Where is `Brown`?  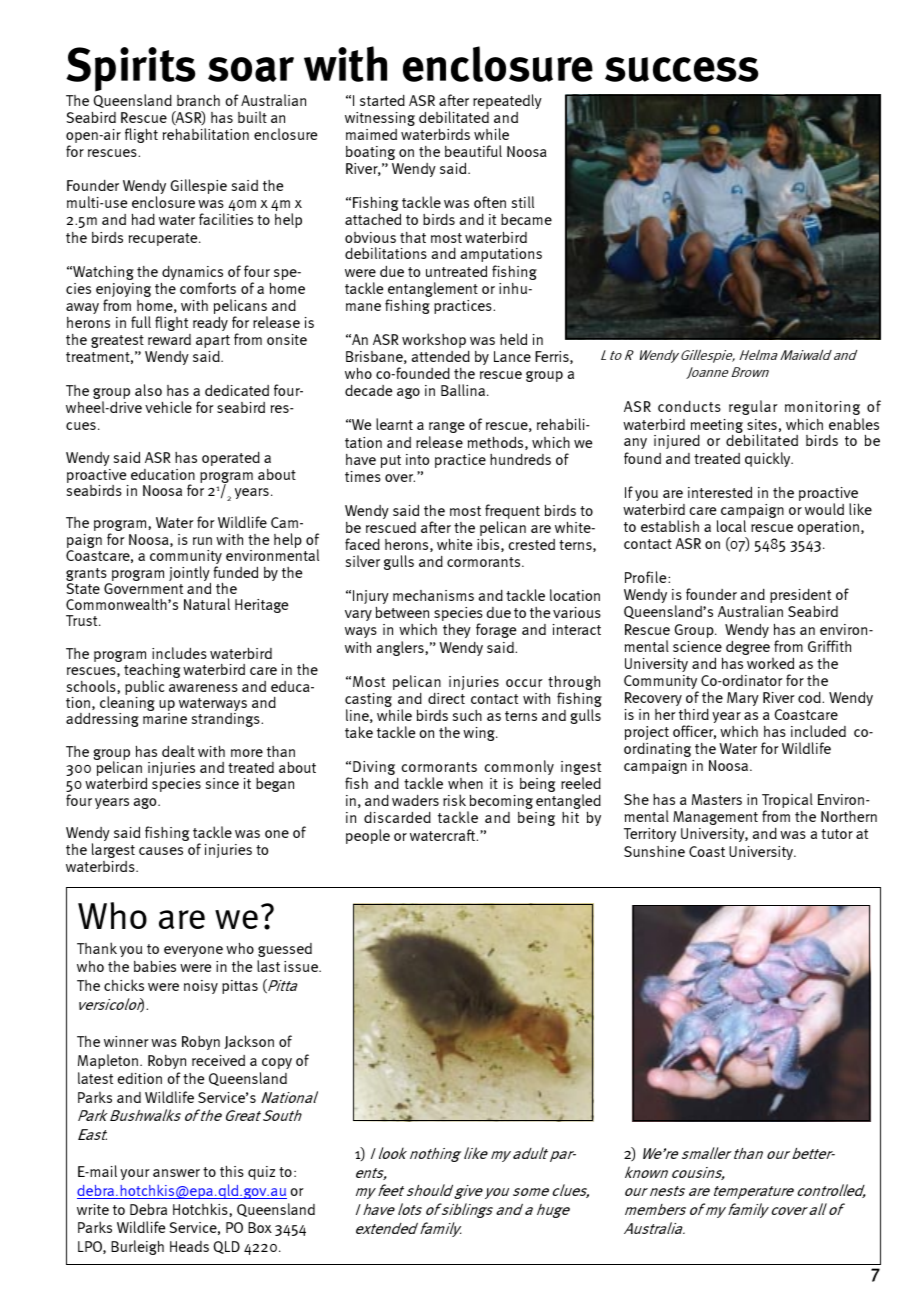 Brown is located at coordinates (750, 372).
